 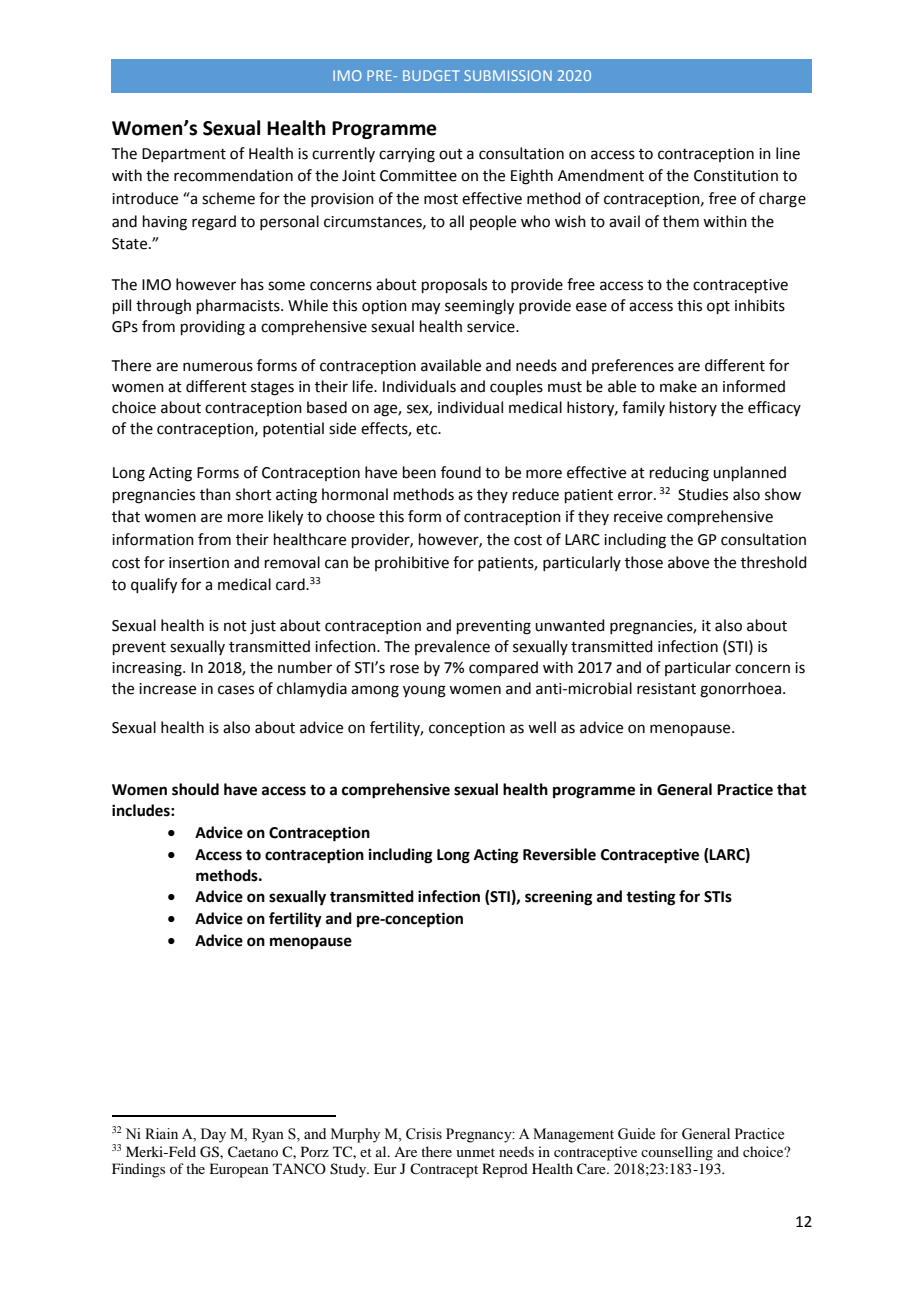 I want to click on Pregnancy, so click(x=480, y=1135).
